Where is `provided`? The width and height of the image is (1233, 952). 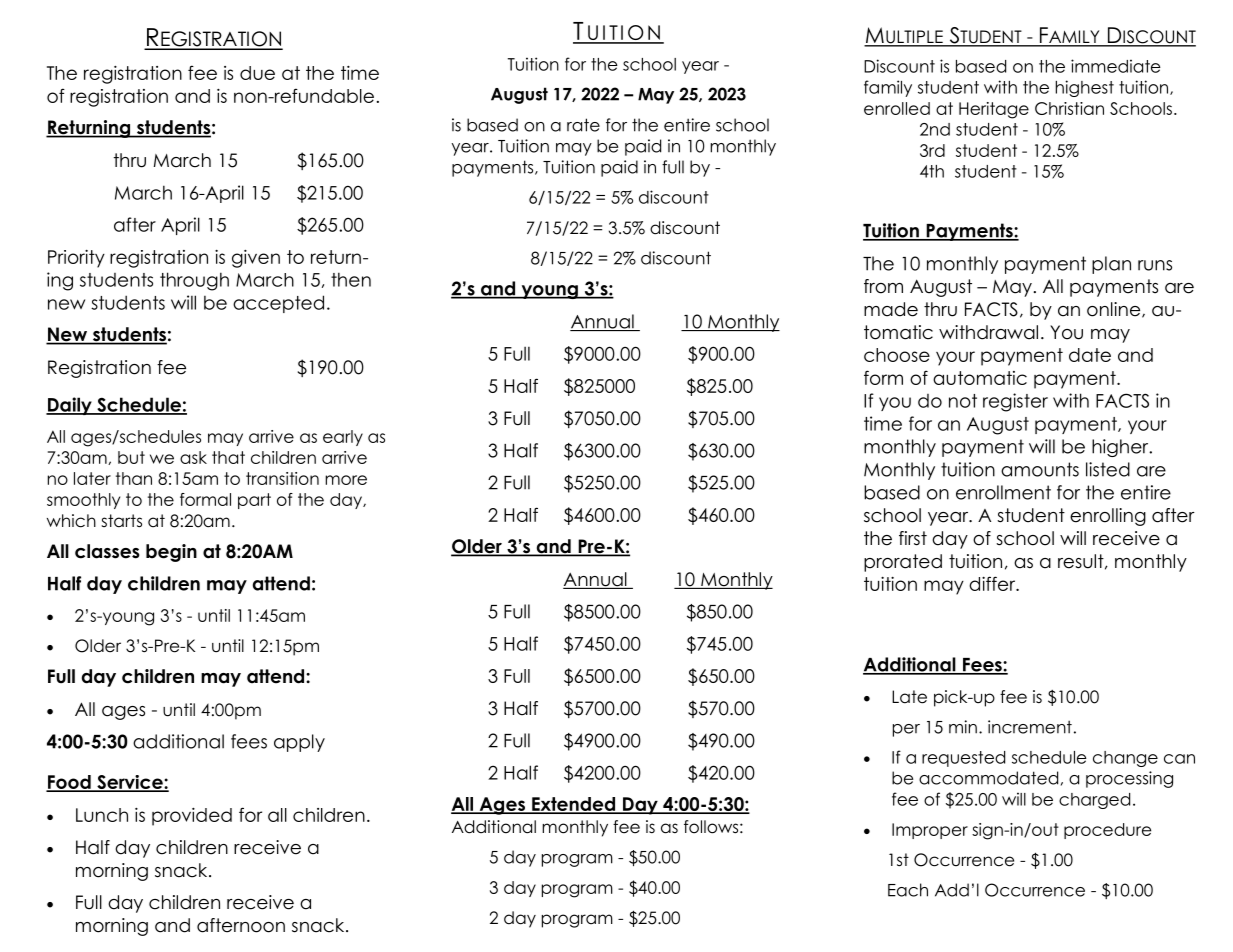 provided is located at coordinates (192, 817).
